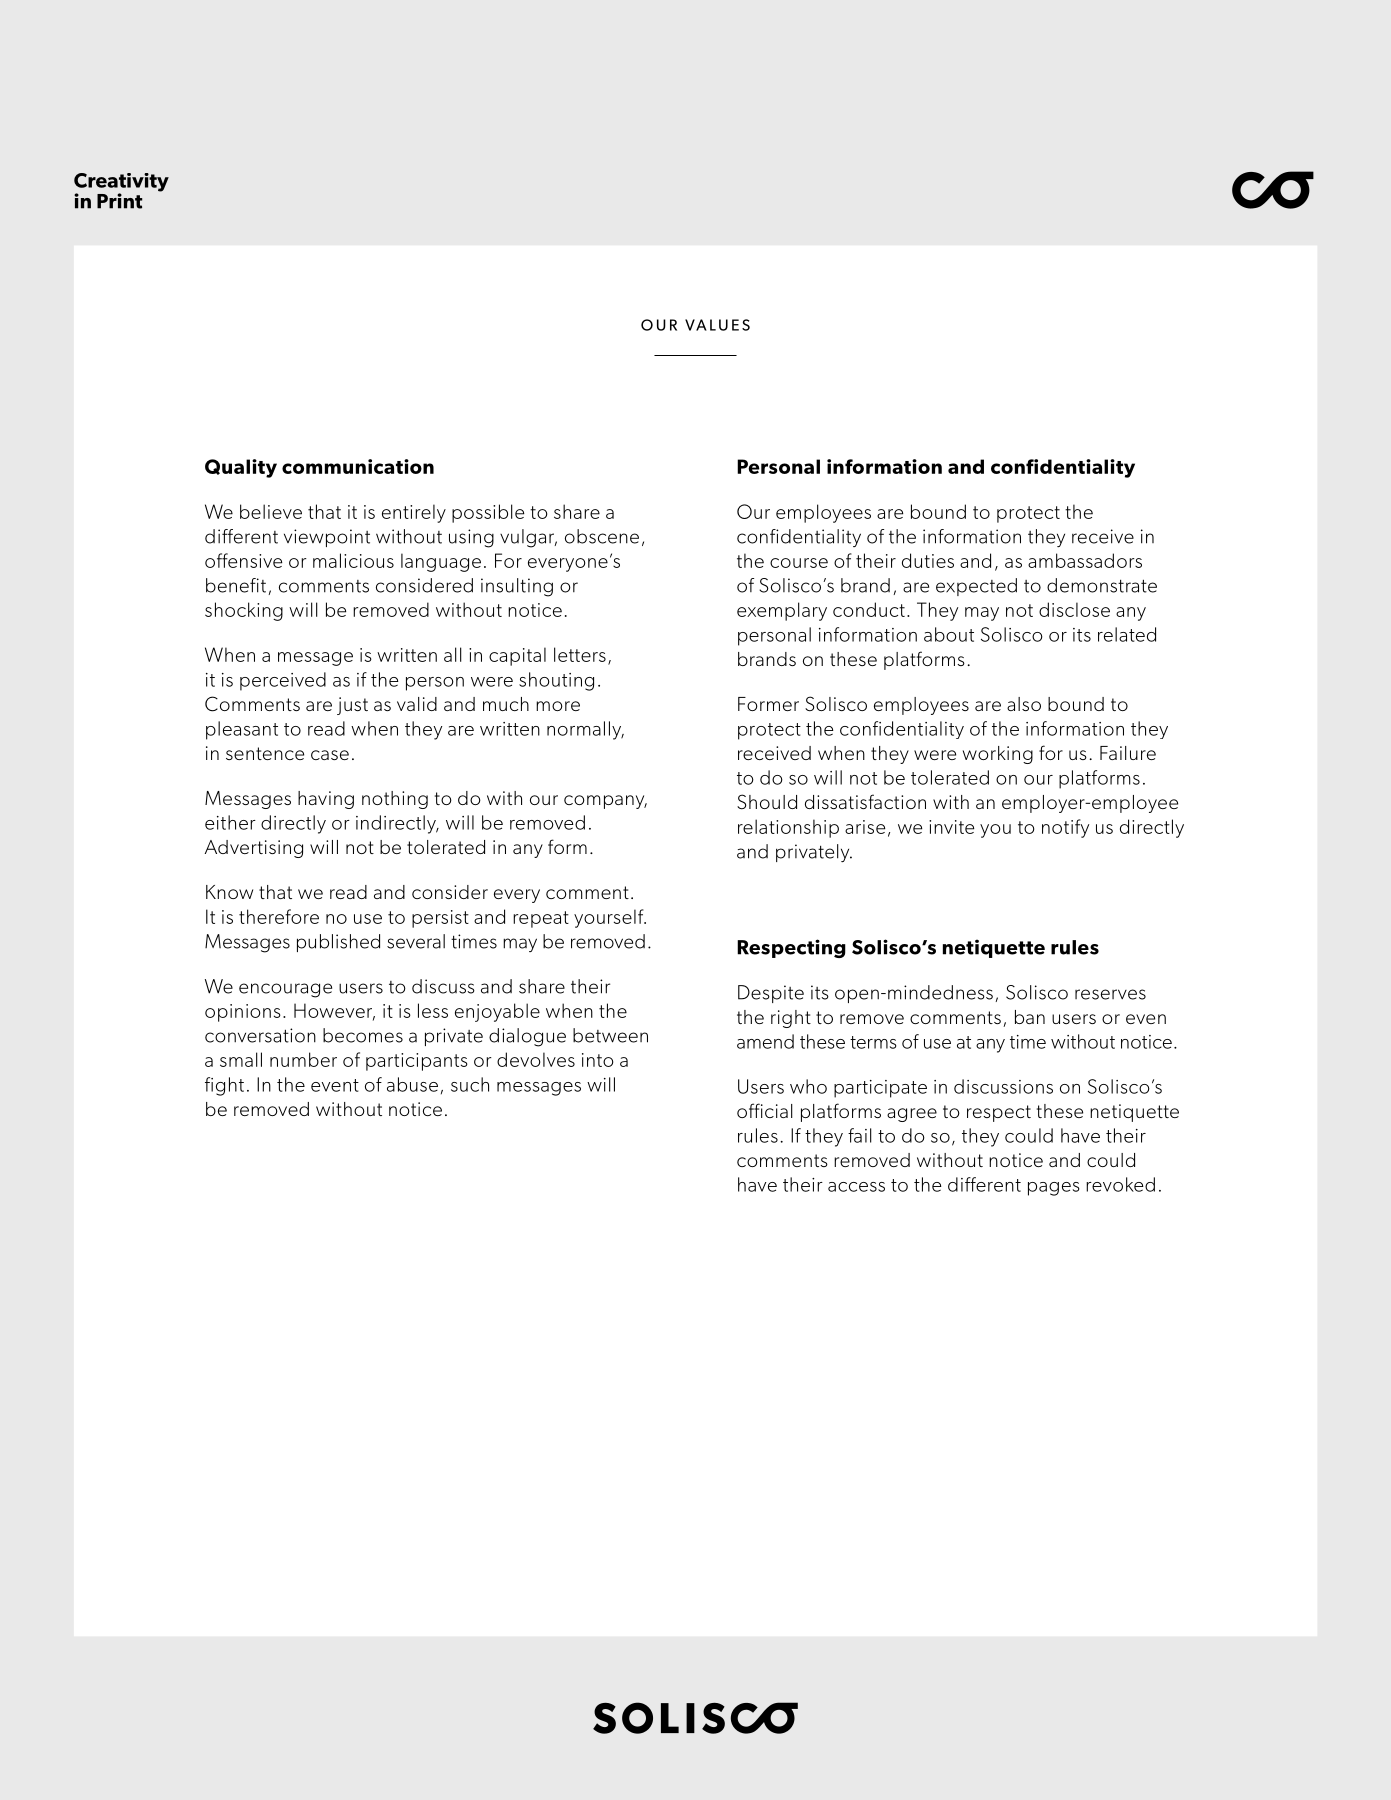 The image size is (1391, 1800). I want to click on also, so click(1024, 704).
